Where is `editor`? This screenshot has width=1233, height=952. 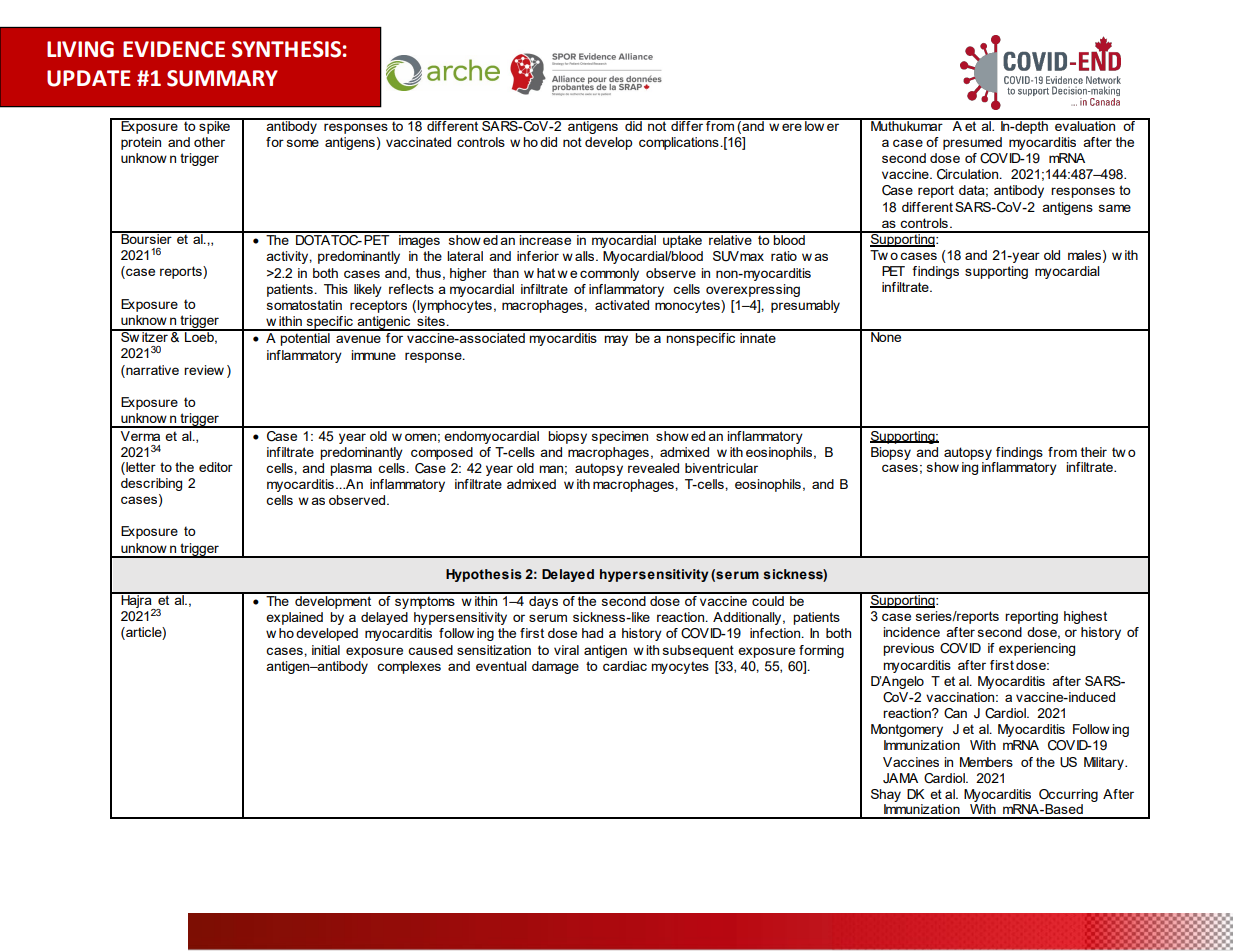
editor is located at coordinates (216, 467).
